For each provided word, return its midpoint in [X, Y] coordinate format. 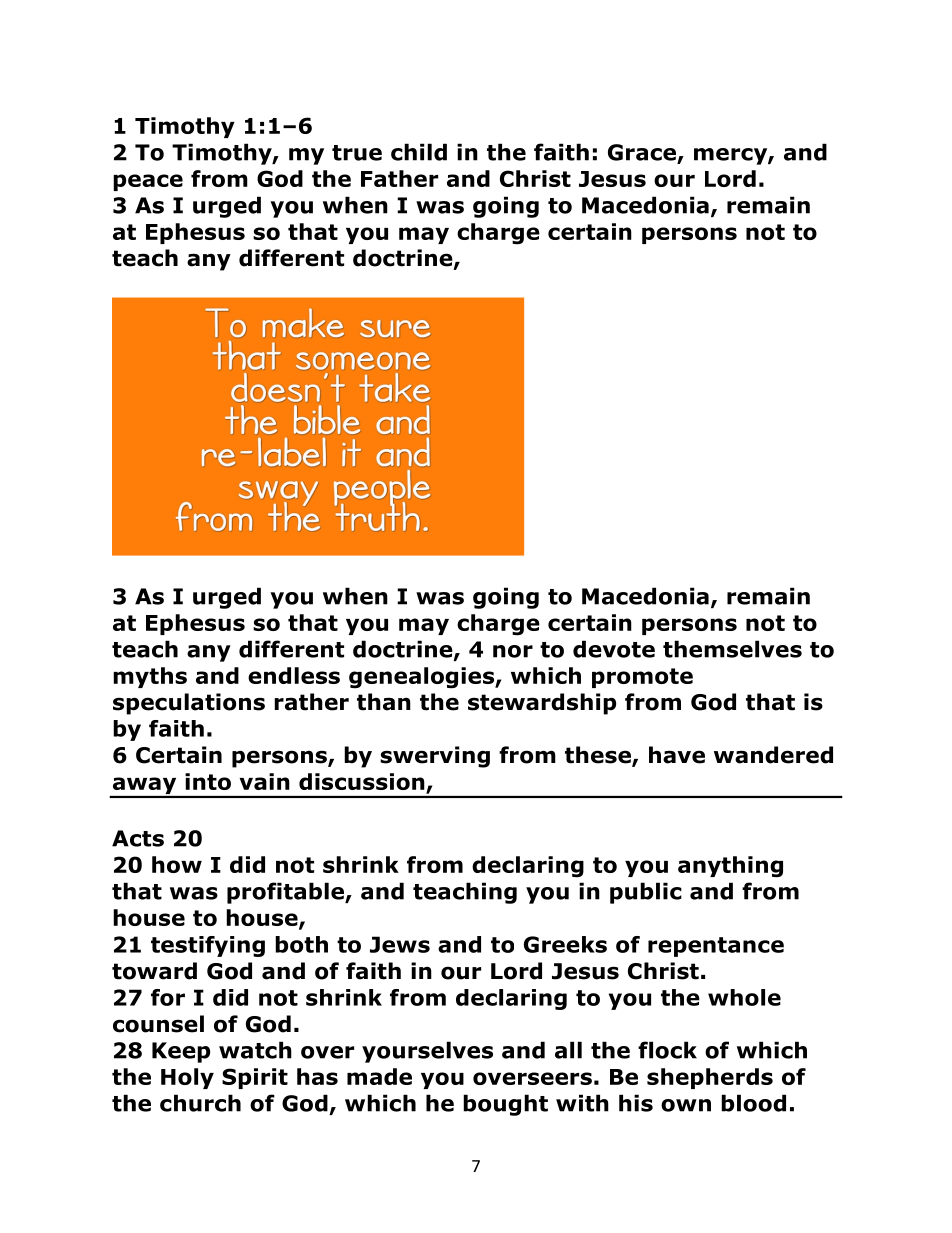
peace [148, 182]
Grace [643, 153]
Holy [187, 1078]
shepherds [710, 1078]
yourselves [427, 1052]
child [419, 152]
